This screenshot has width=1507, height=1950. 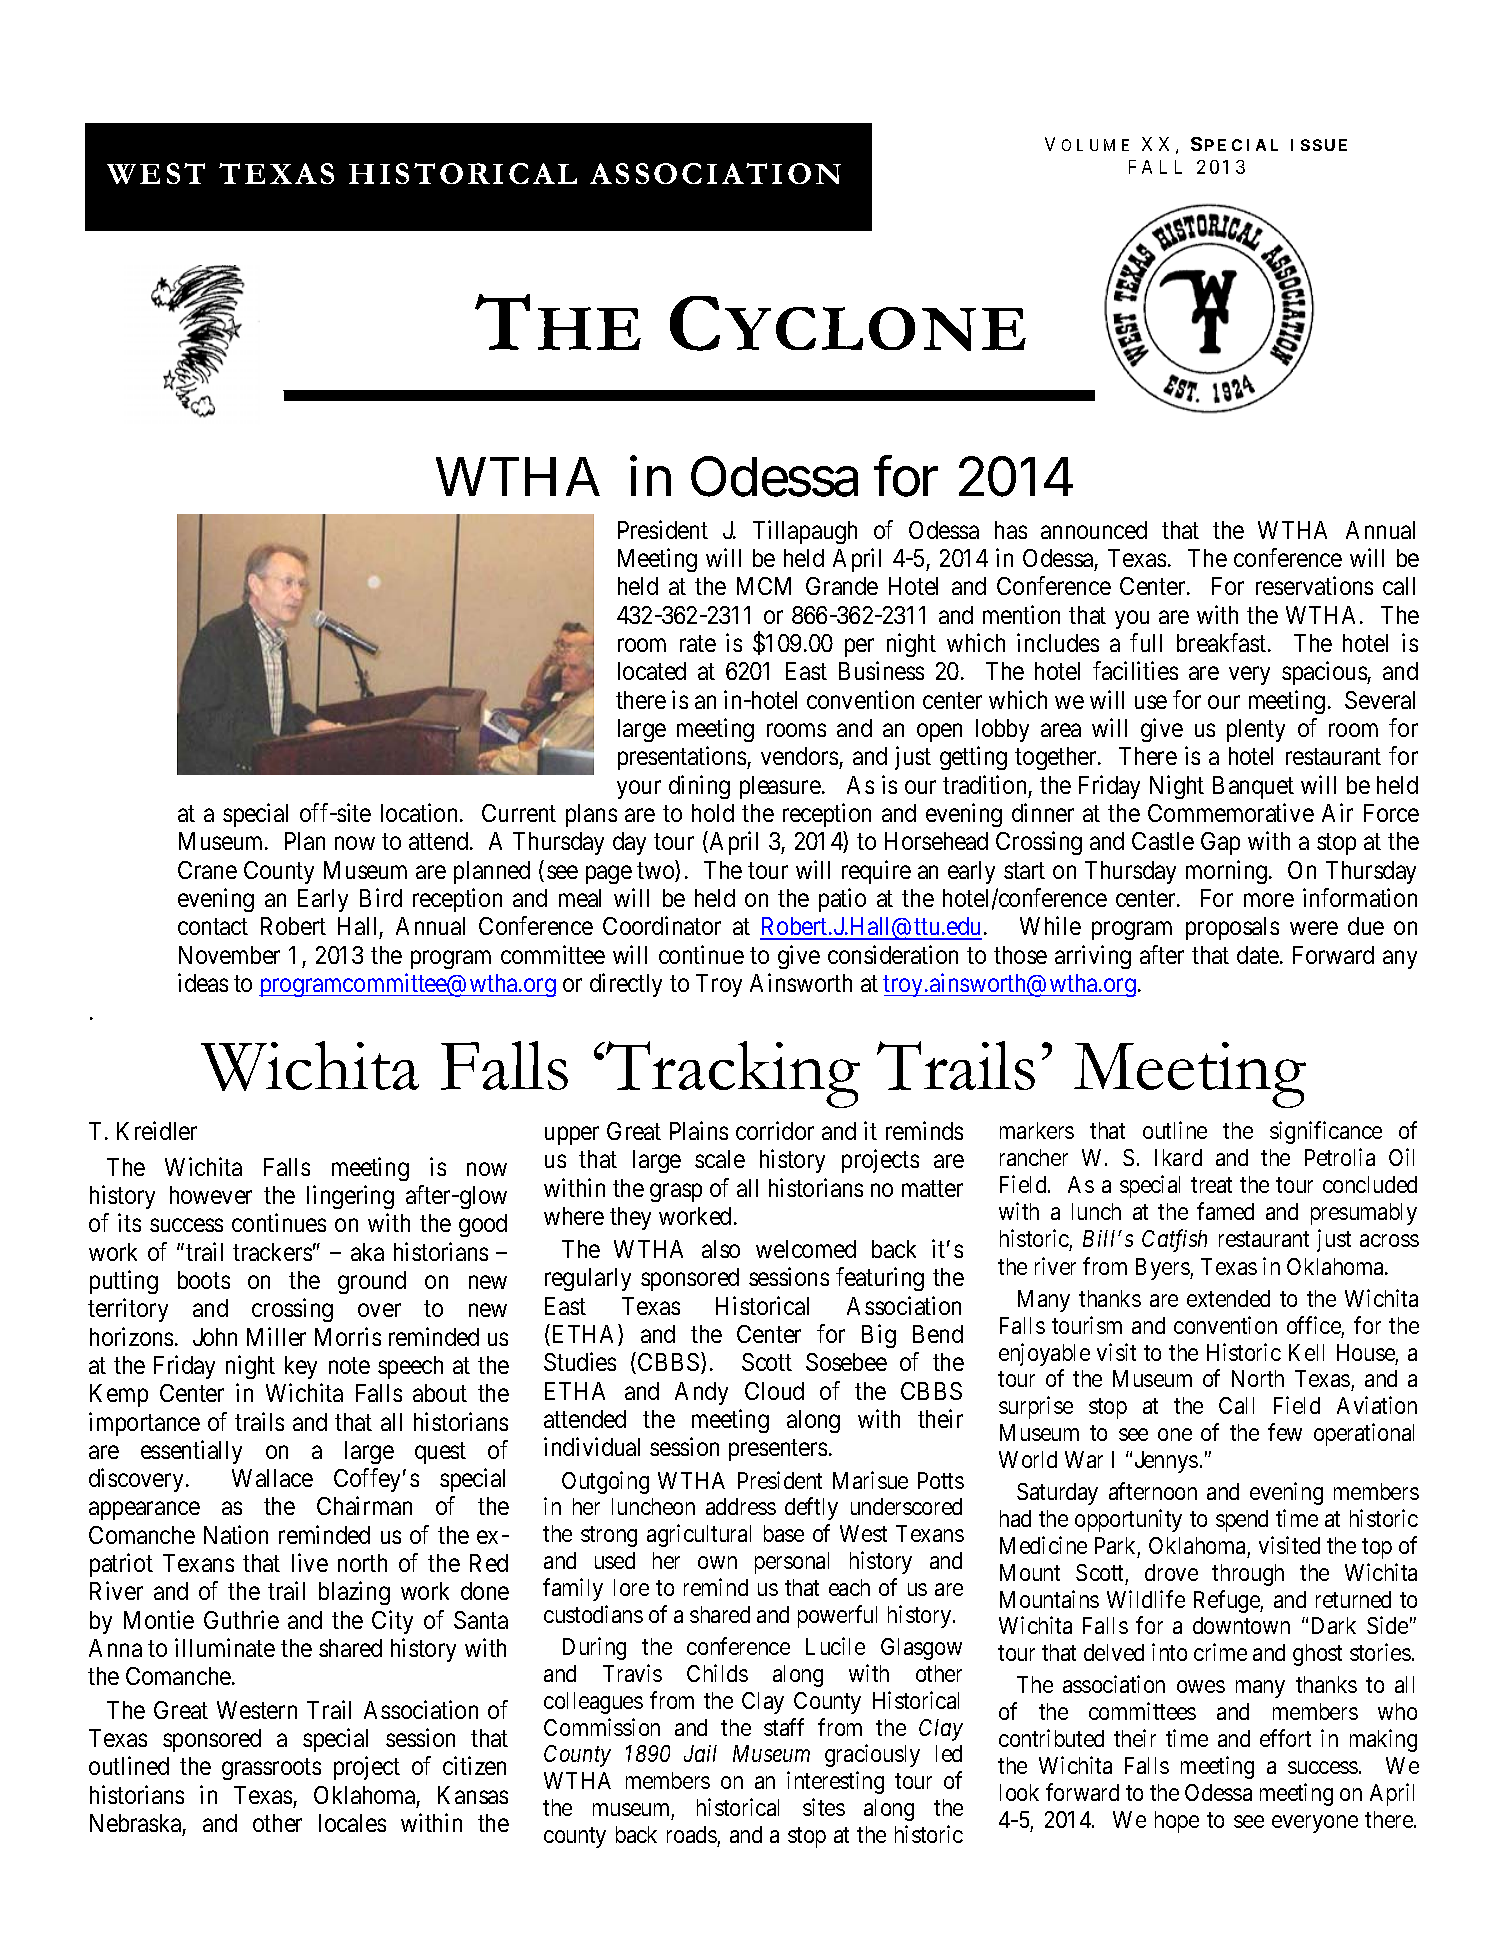 I want to click on announced, so click(x=1094, y=530).
